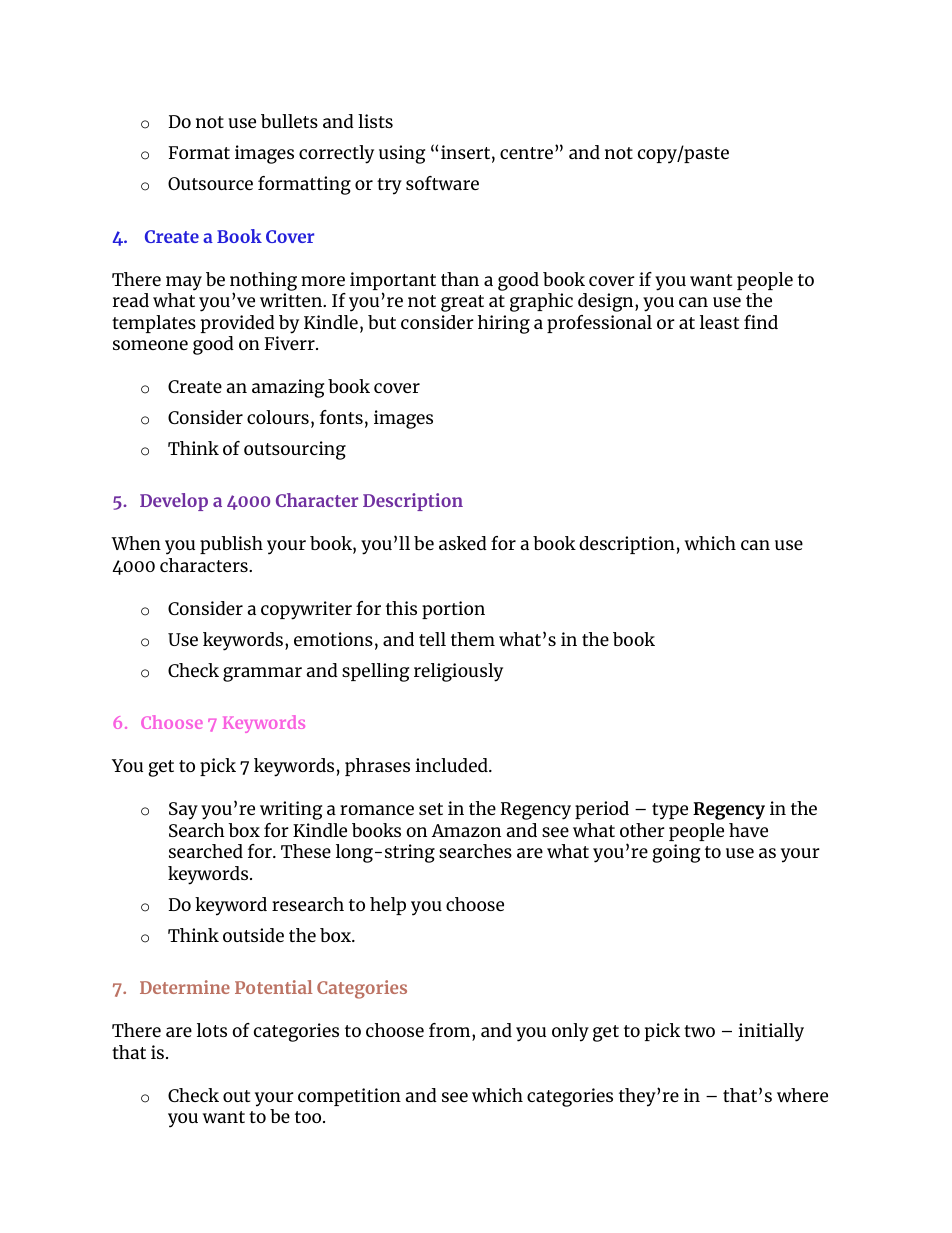 This image has width=952, height=1233. Describe the element at coordinates (262, 674) in the image. I see `grammar` at that location.
